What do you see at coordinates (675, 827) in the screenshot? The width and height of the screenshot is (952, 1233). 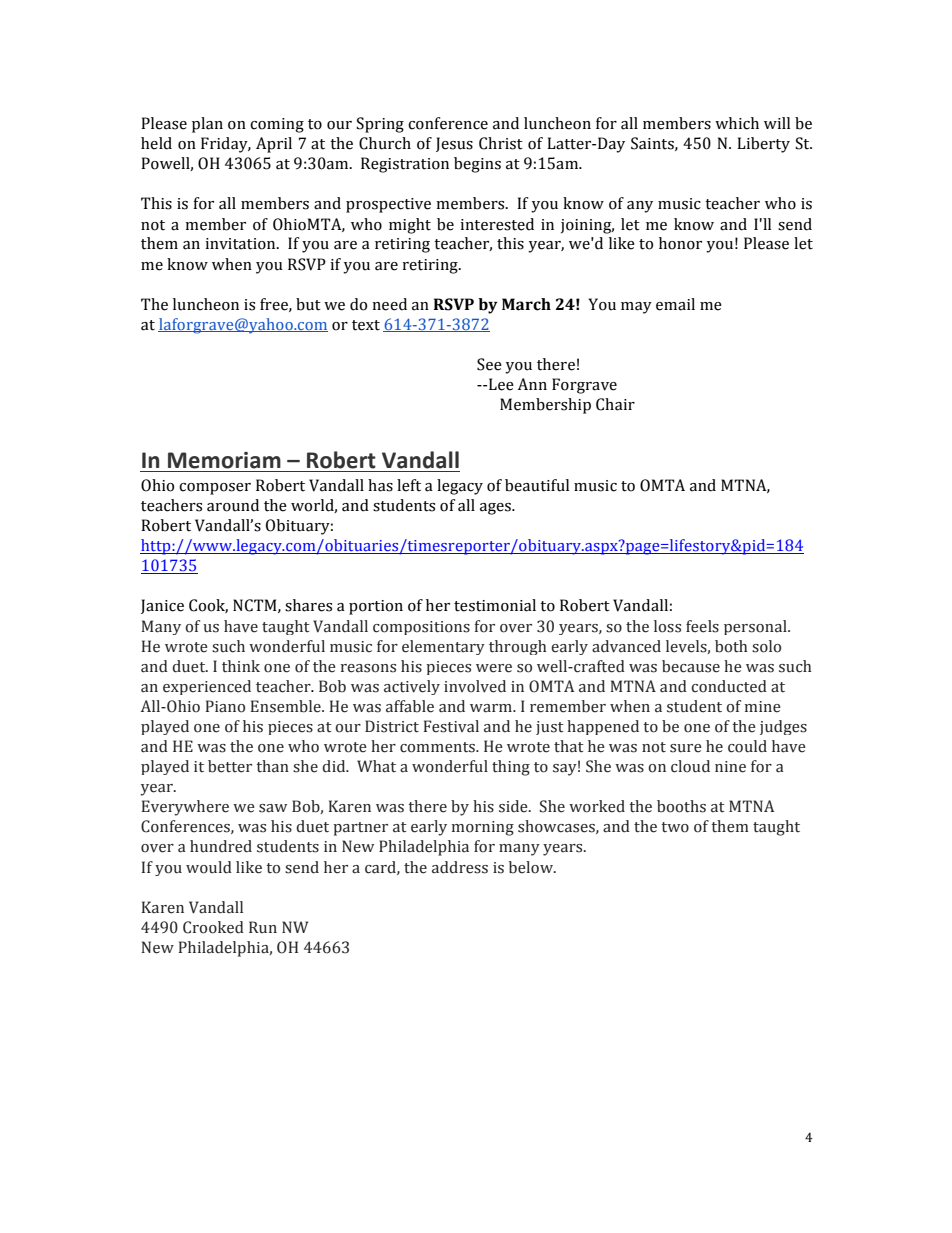 I see `two` at bounding box center [675, 827].
